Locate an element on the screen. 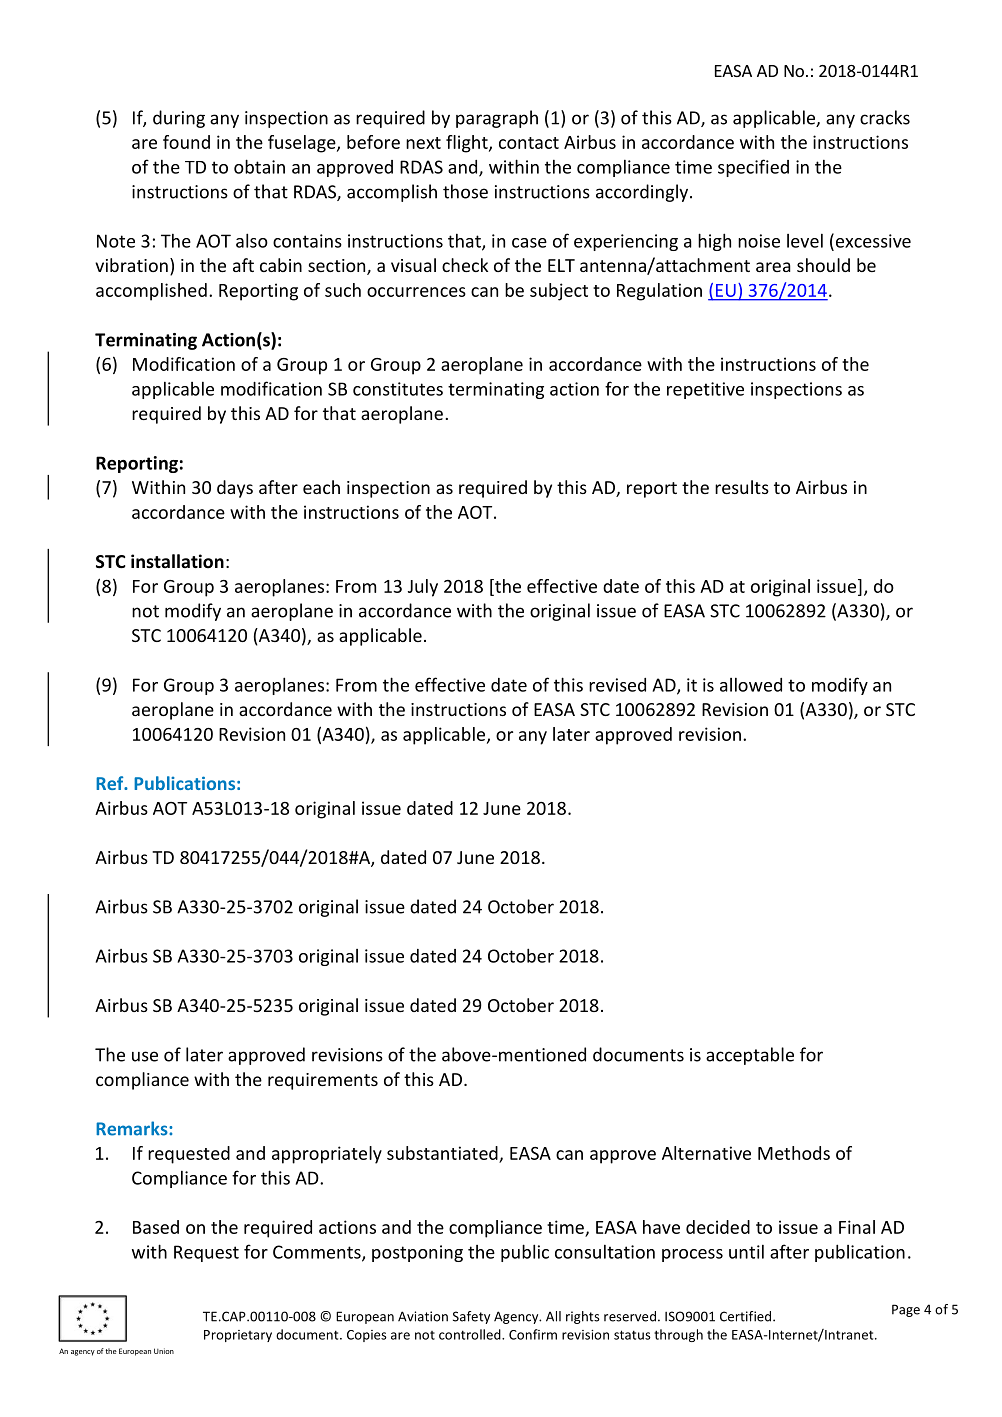 This screenshot has height=1417, width=1002. specified is located at coordinates (753, 168).
